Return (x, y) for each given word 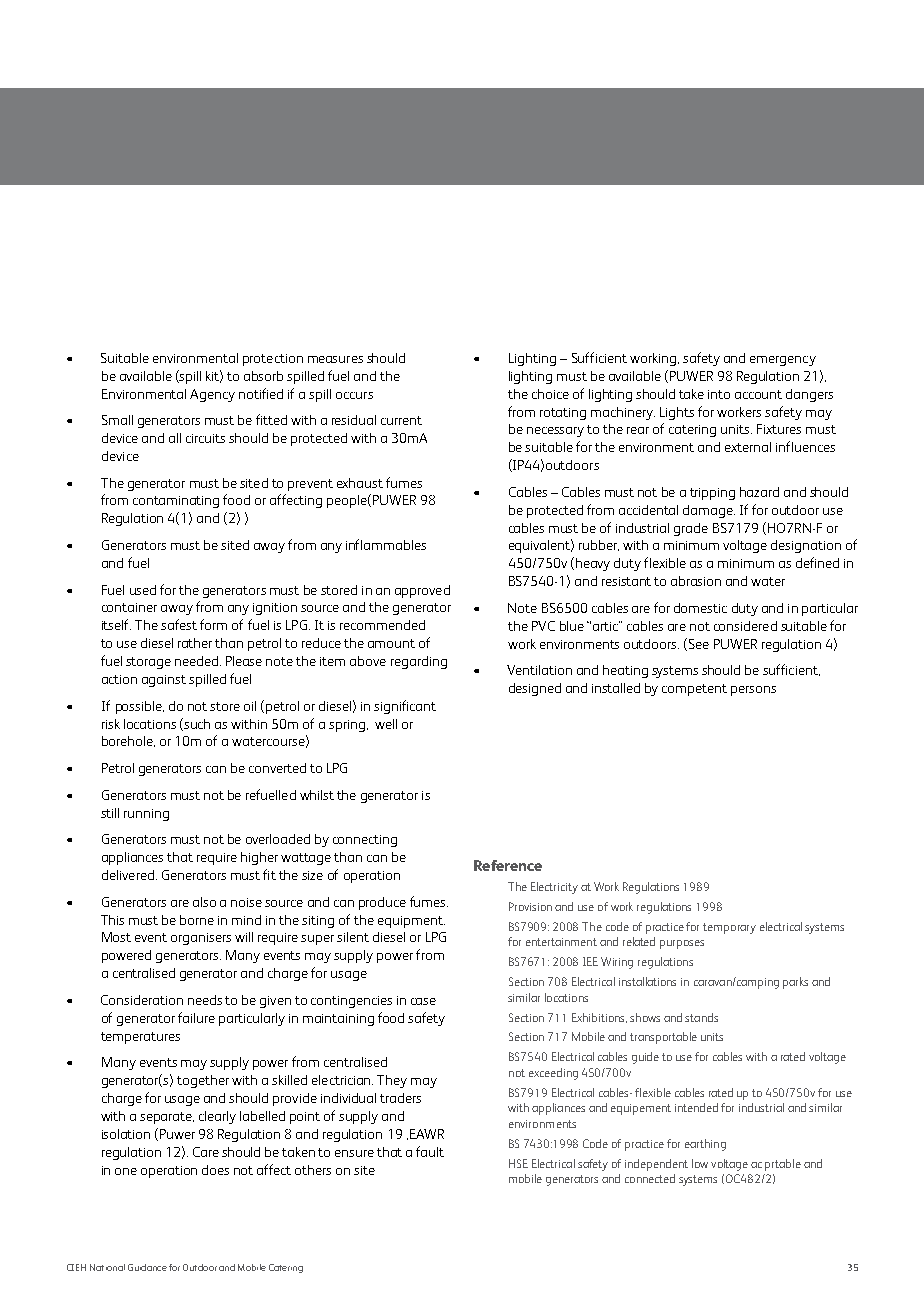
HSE (518, 1163)
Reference (508, 865)
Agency (212, 395)
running (146, 815)
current (401, 420)
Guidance (147, 1267)
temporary (729, 928)
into (719, 394)
